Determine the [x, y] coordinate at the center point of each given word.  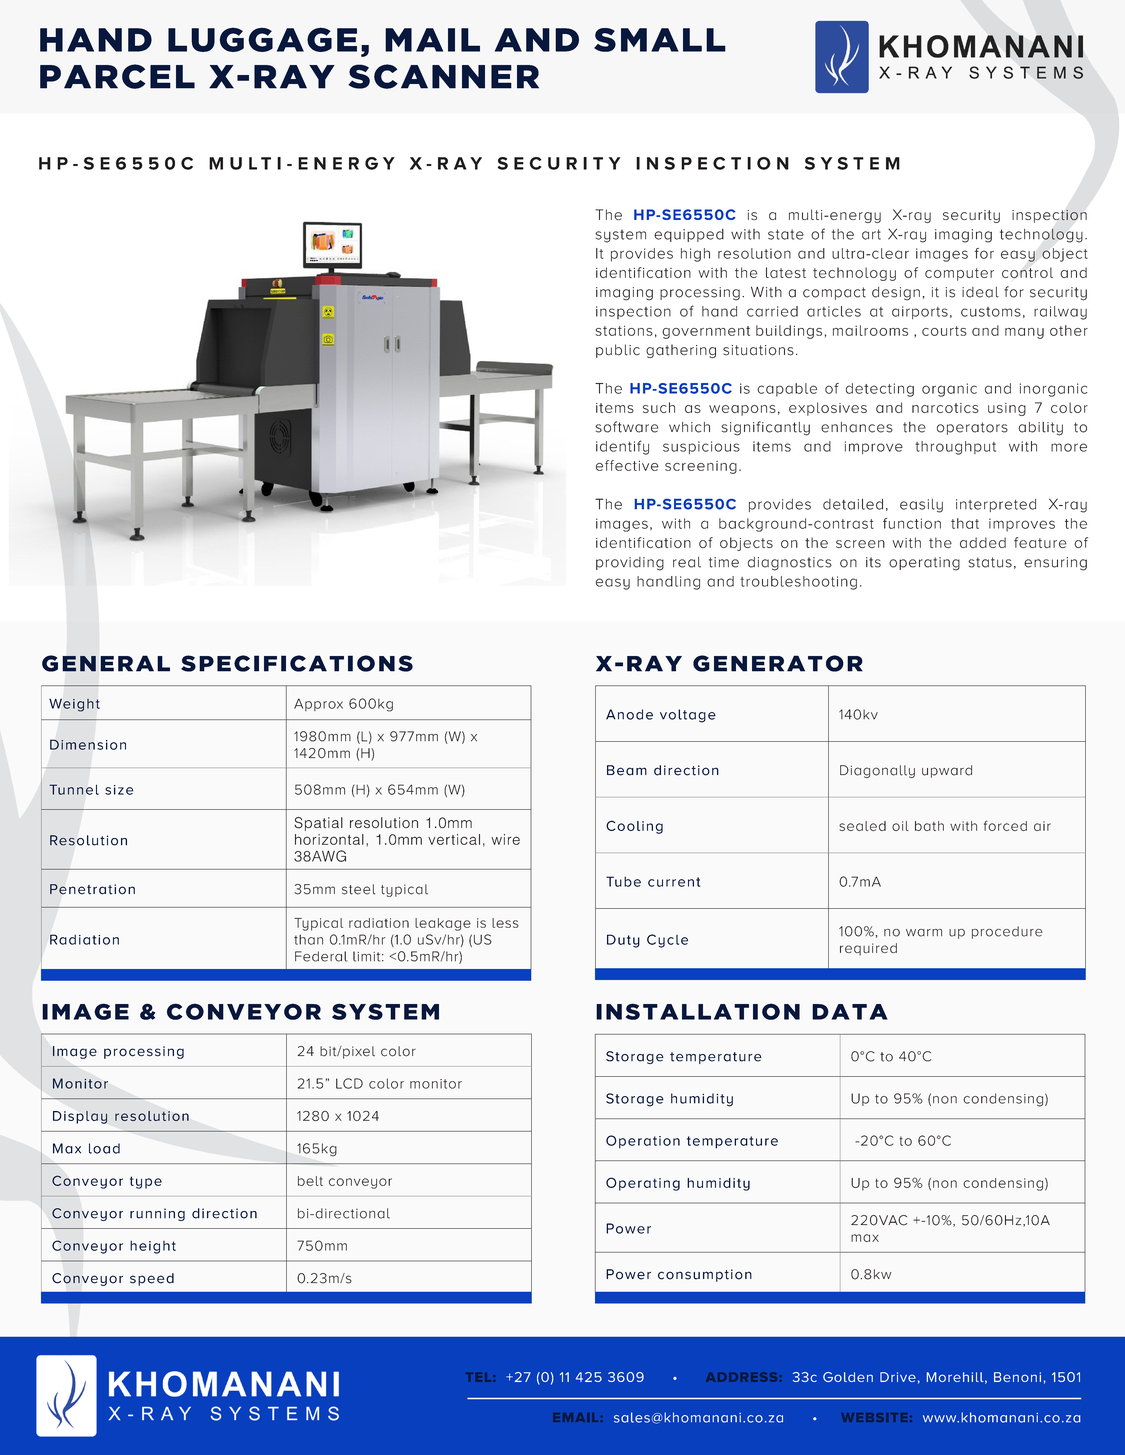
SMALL [660, 40]
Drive [898, 1377]
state [786, 234]
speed [152, 1279]
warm [924, 933]
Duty [623, 941]
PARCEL [117, 76]
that [965, 523]
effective [627, 465]
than [308, 940]
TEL [480, 1377]
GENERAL [106, 663]
